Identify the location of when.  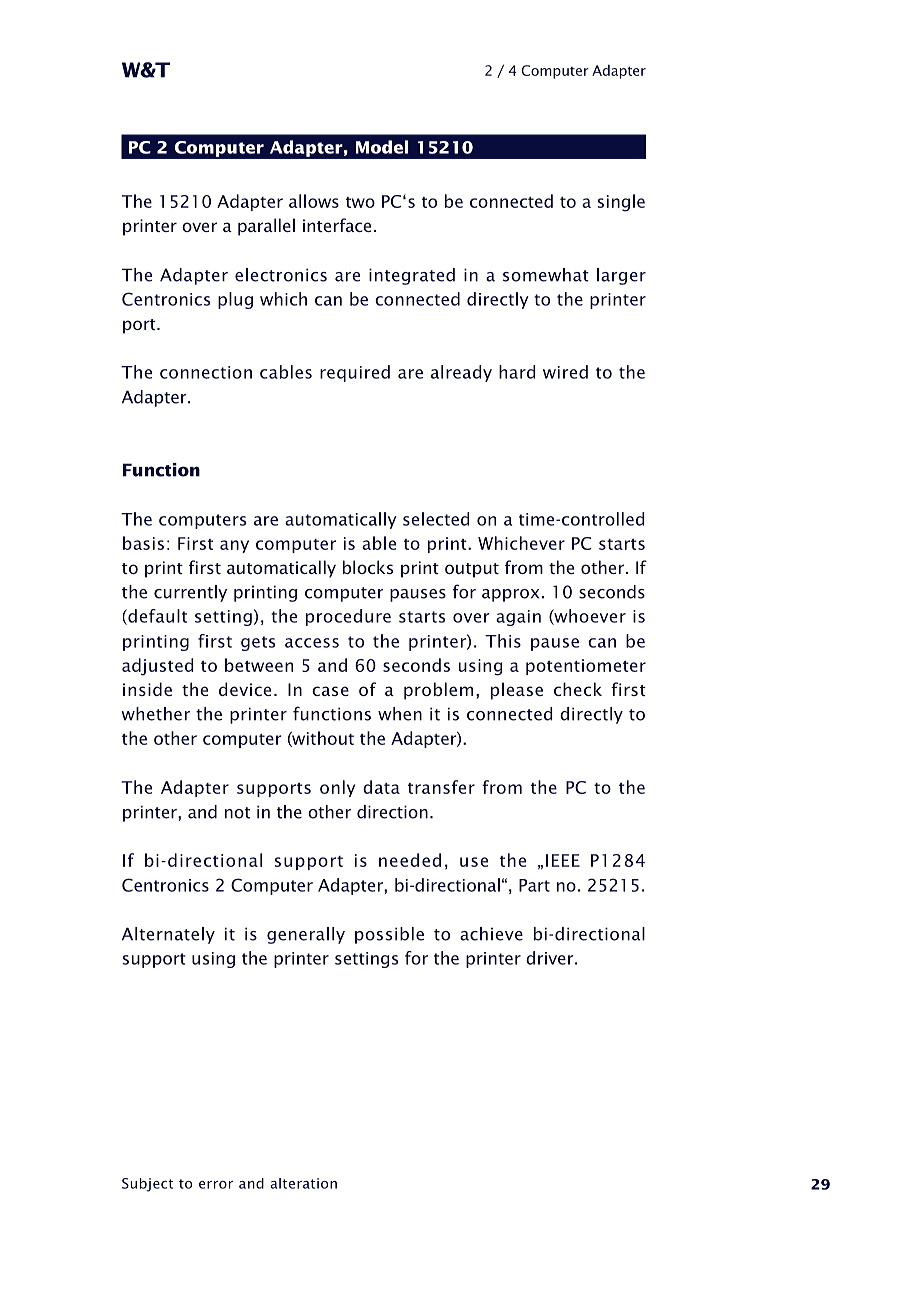
(400, 714).
